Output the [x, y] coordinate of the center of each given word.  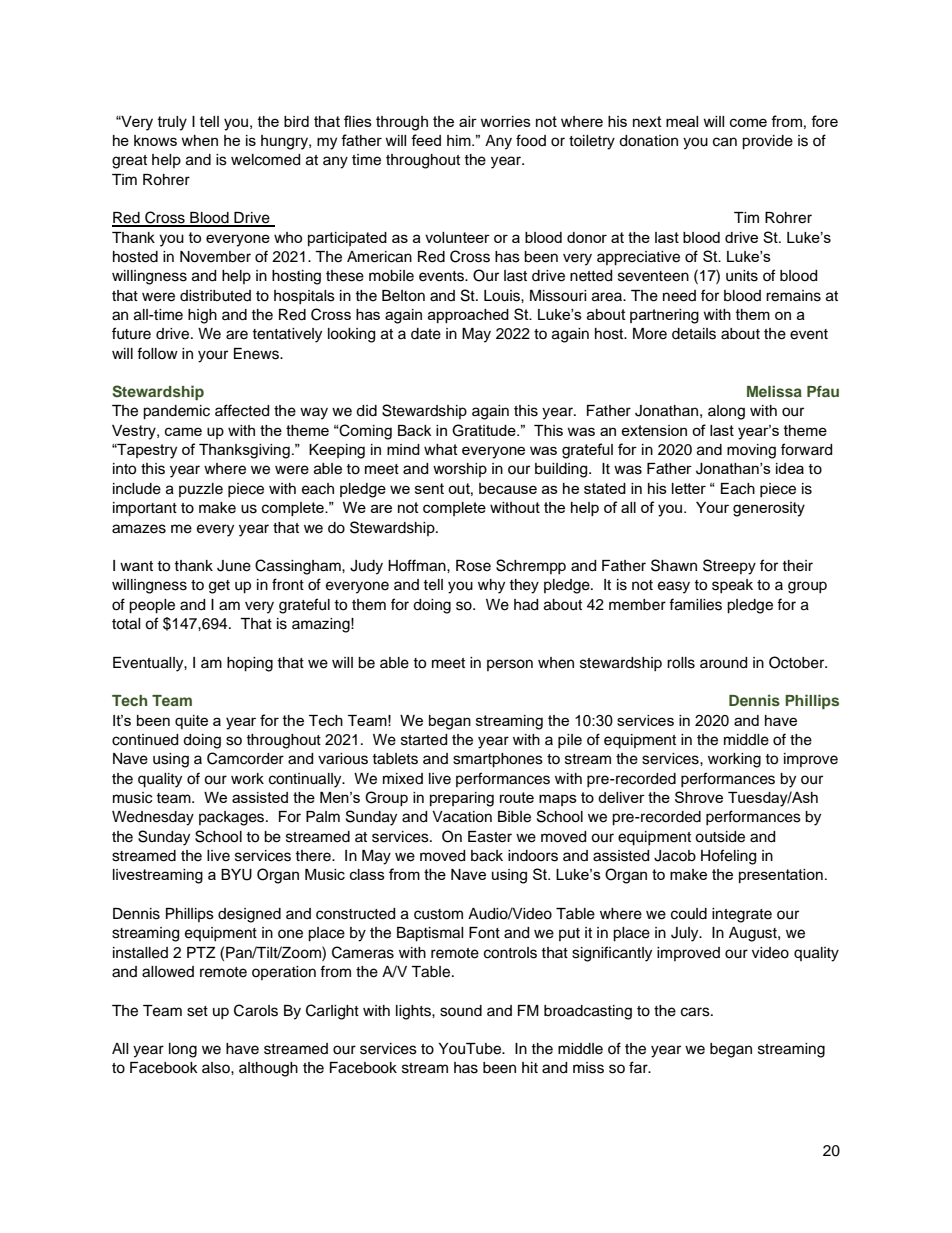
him [460, 140]
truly [172, 123]
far [639, 1067]
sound [461, 1011]
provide [767, 142]
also [217, 1068]
